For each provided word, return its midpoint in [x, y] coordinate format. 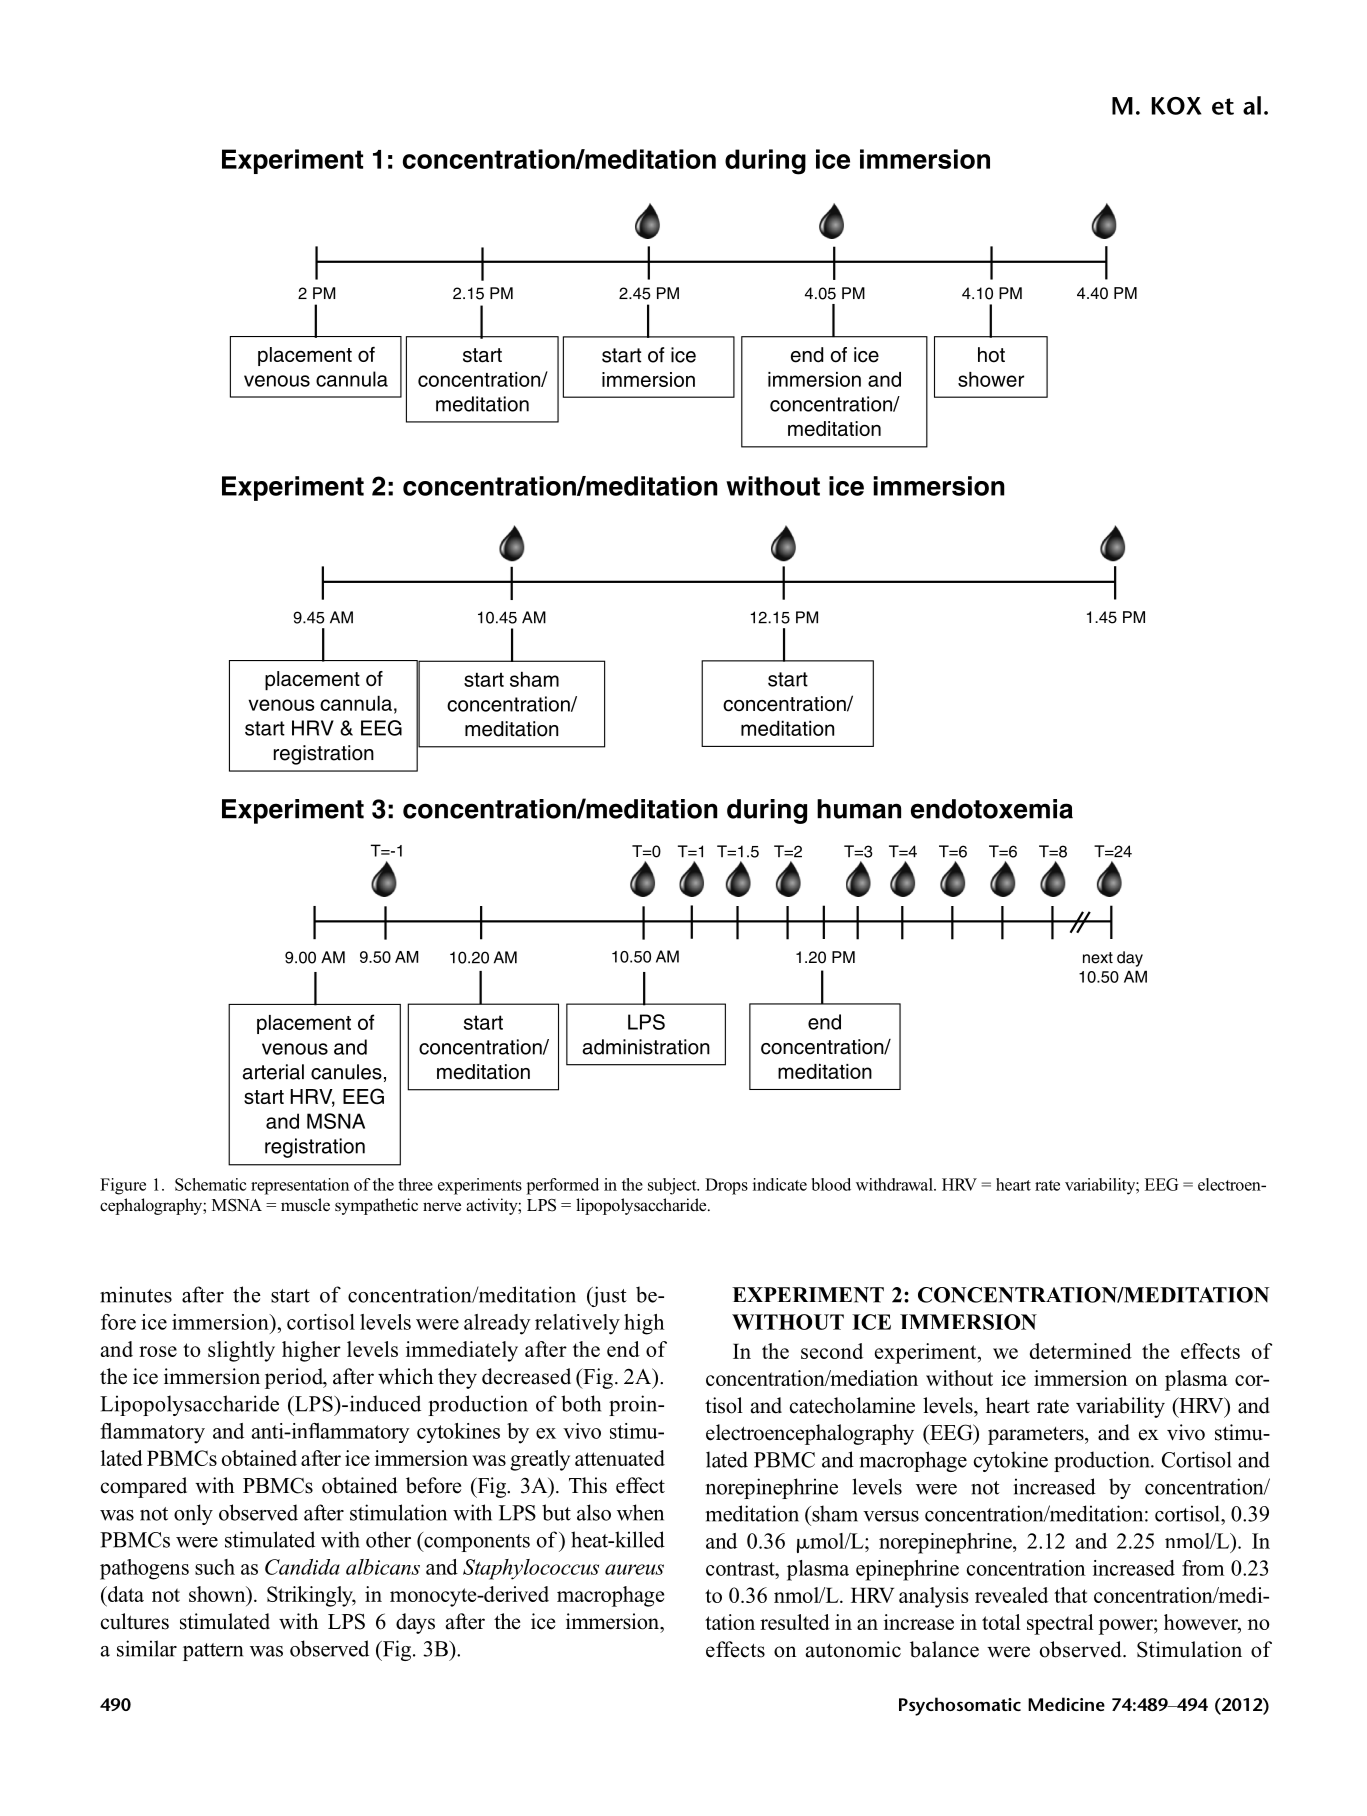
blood [831, 1184]
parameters [1037, 1436]
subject [673, 1186]
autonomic [853, 1649]
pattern [213, 1652]
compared [144, 1487]
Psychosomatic [960, 1706]
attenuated [620, 1458]
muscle [305, 1205]
